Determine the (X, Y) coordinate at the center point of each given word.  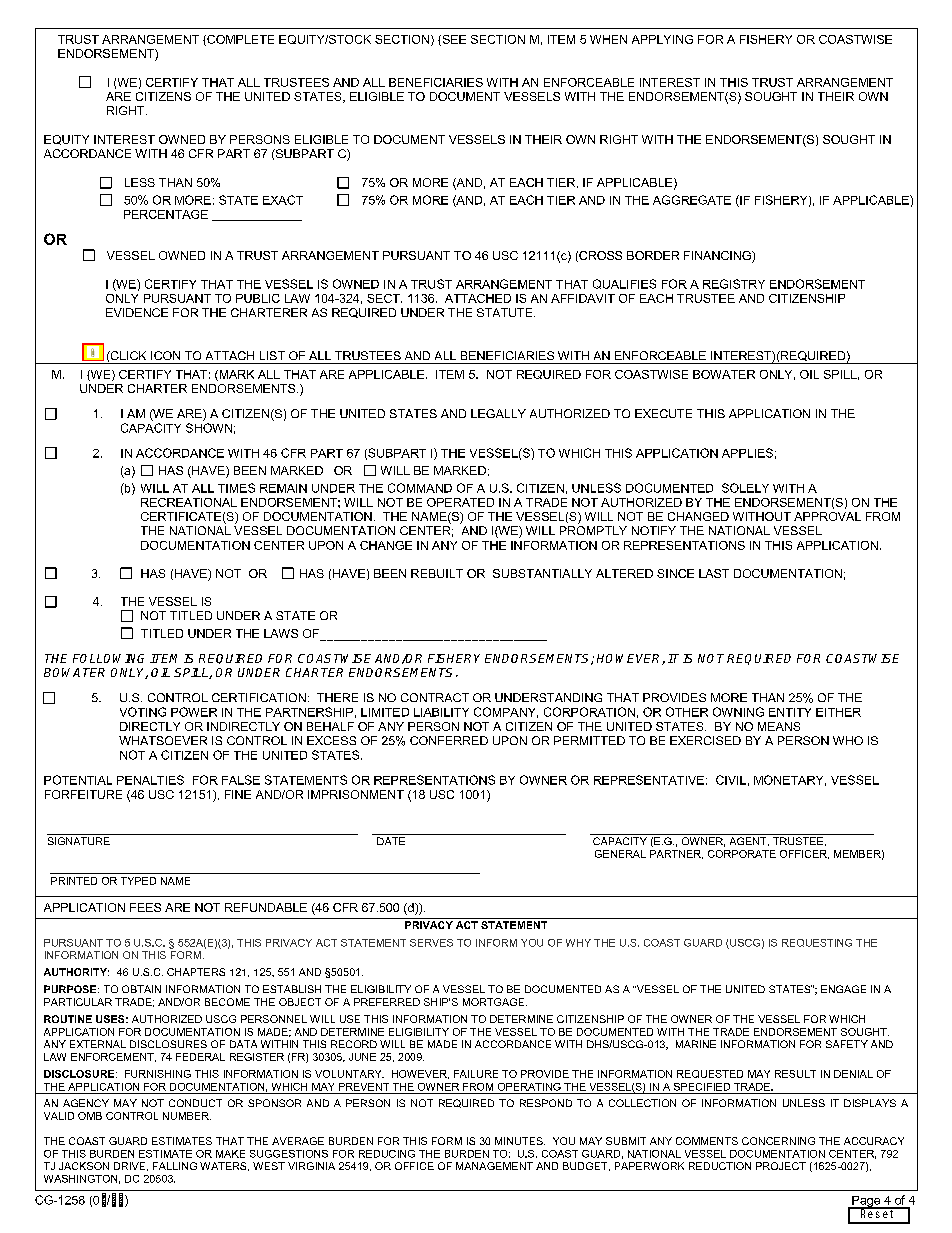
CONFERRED (449, 740)
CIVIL (731, 780)
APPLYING (662, 39)
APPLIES (747, 453)
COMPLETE (239, 40)
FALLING (175, 1166)
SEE (453, 40)
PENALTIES (150, 780)
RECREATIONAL (189, 502)
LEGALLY (498, 413)
